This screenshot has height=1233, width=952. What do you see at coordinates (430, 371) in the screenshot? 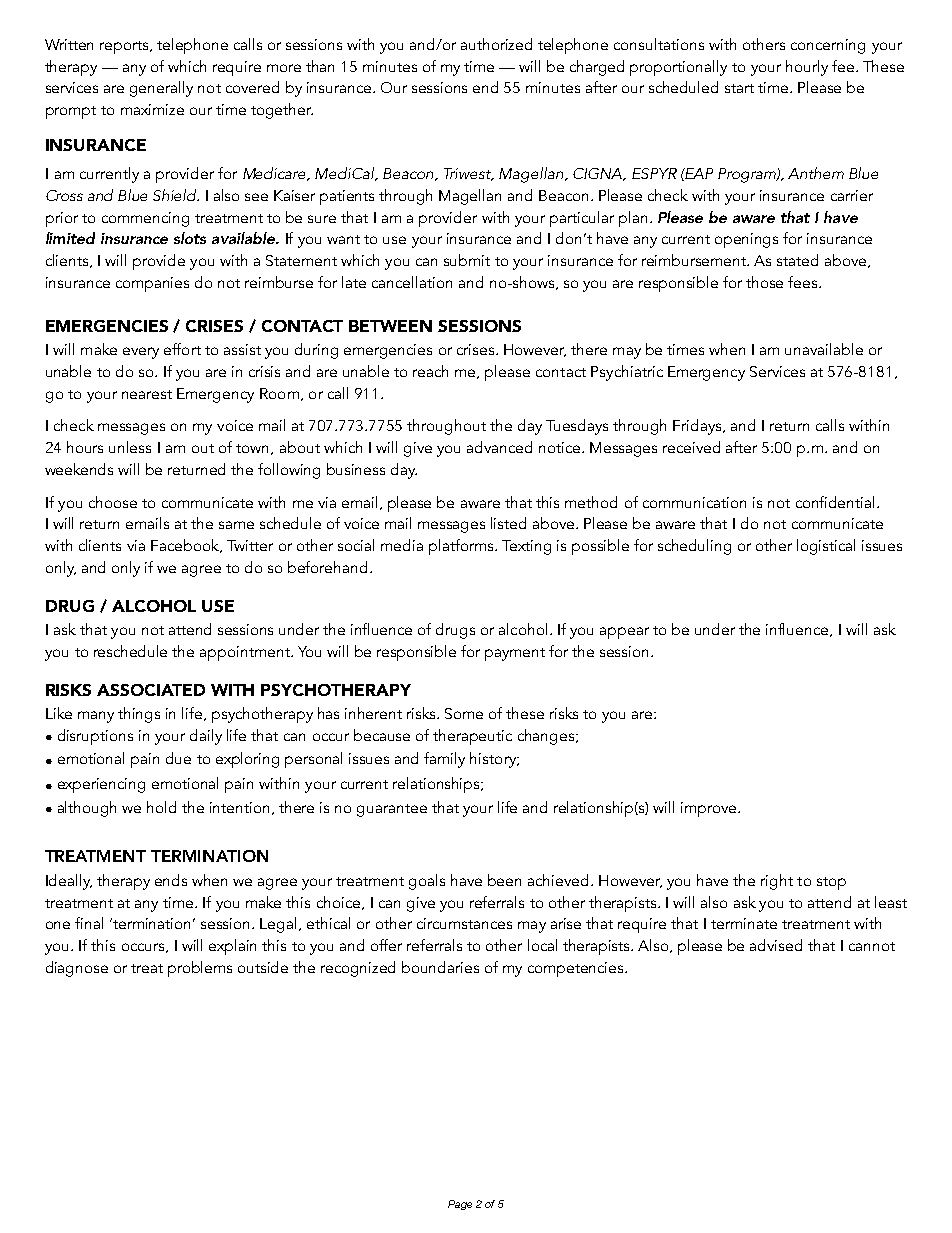
I see `reach` at bounding box center [430, 371].
